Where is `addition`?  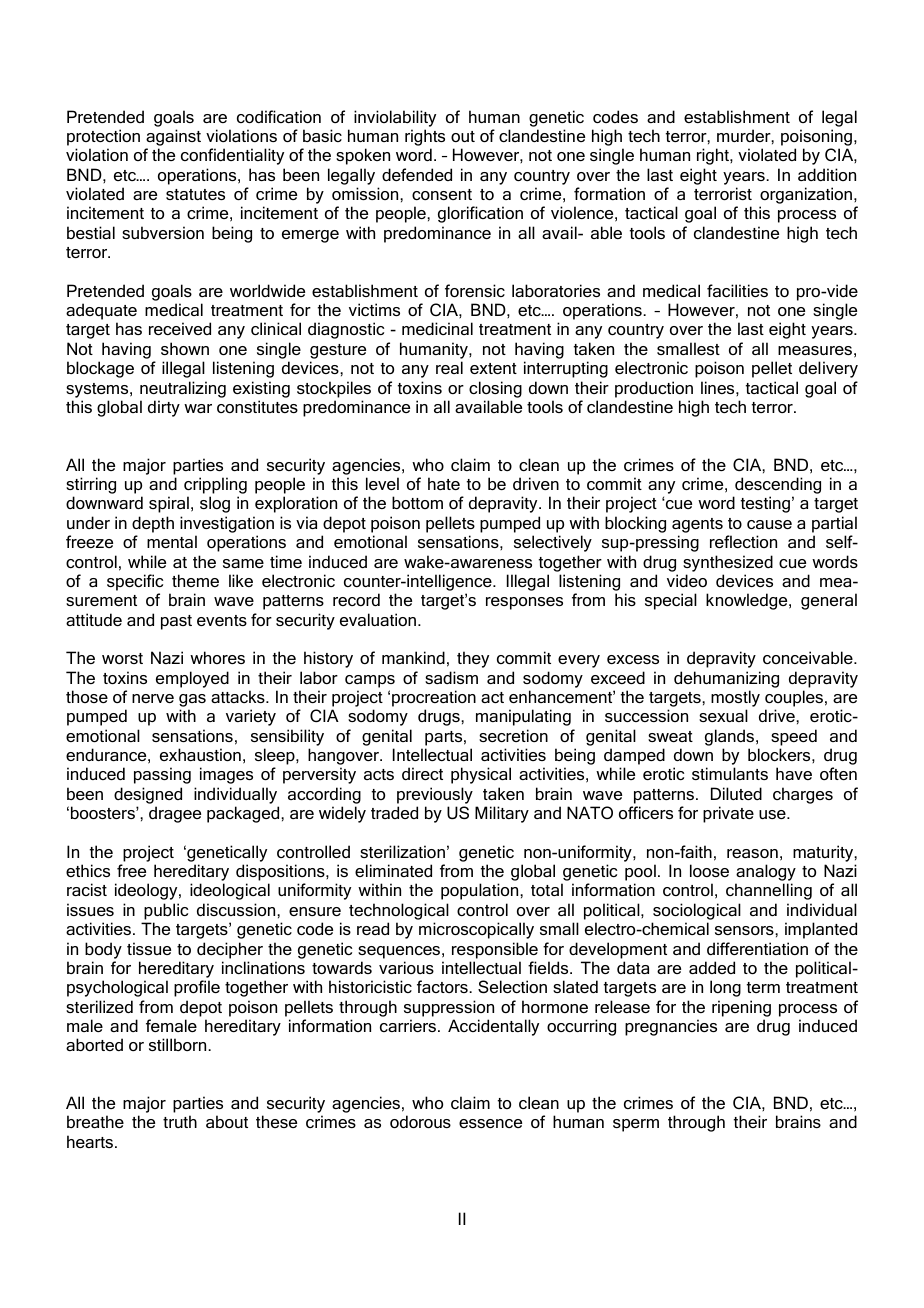 addition is located at coordinates (827, 174).
